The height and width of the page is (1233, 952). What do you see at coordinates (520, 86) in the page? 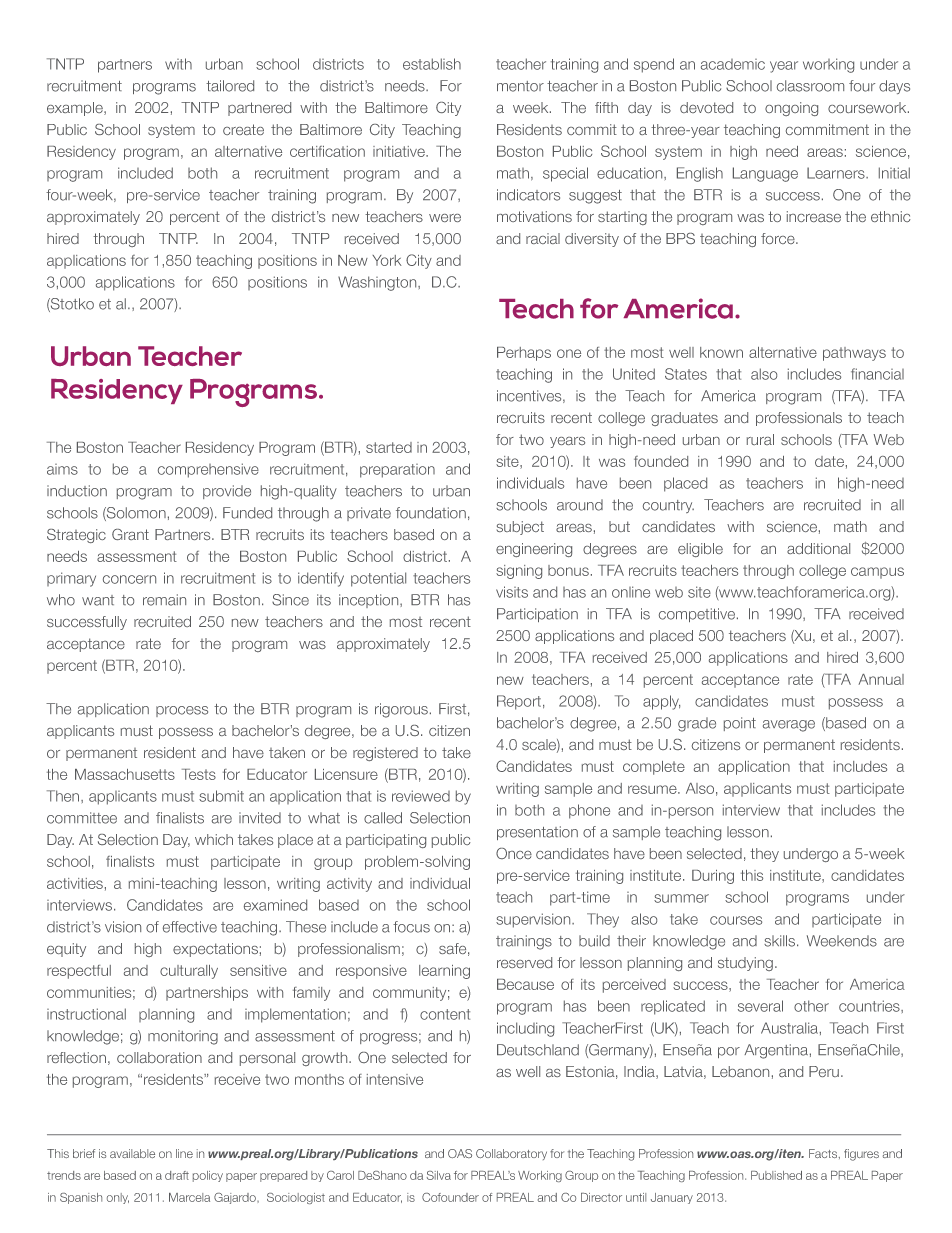
I see `mentor` at bounding box center [520, 86].
